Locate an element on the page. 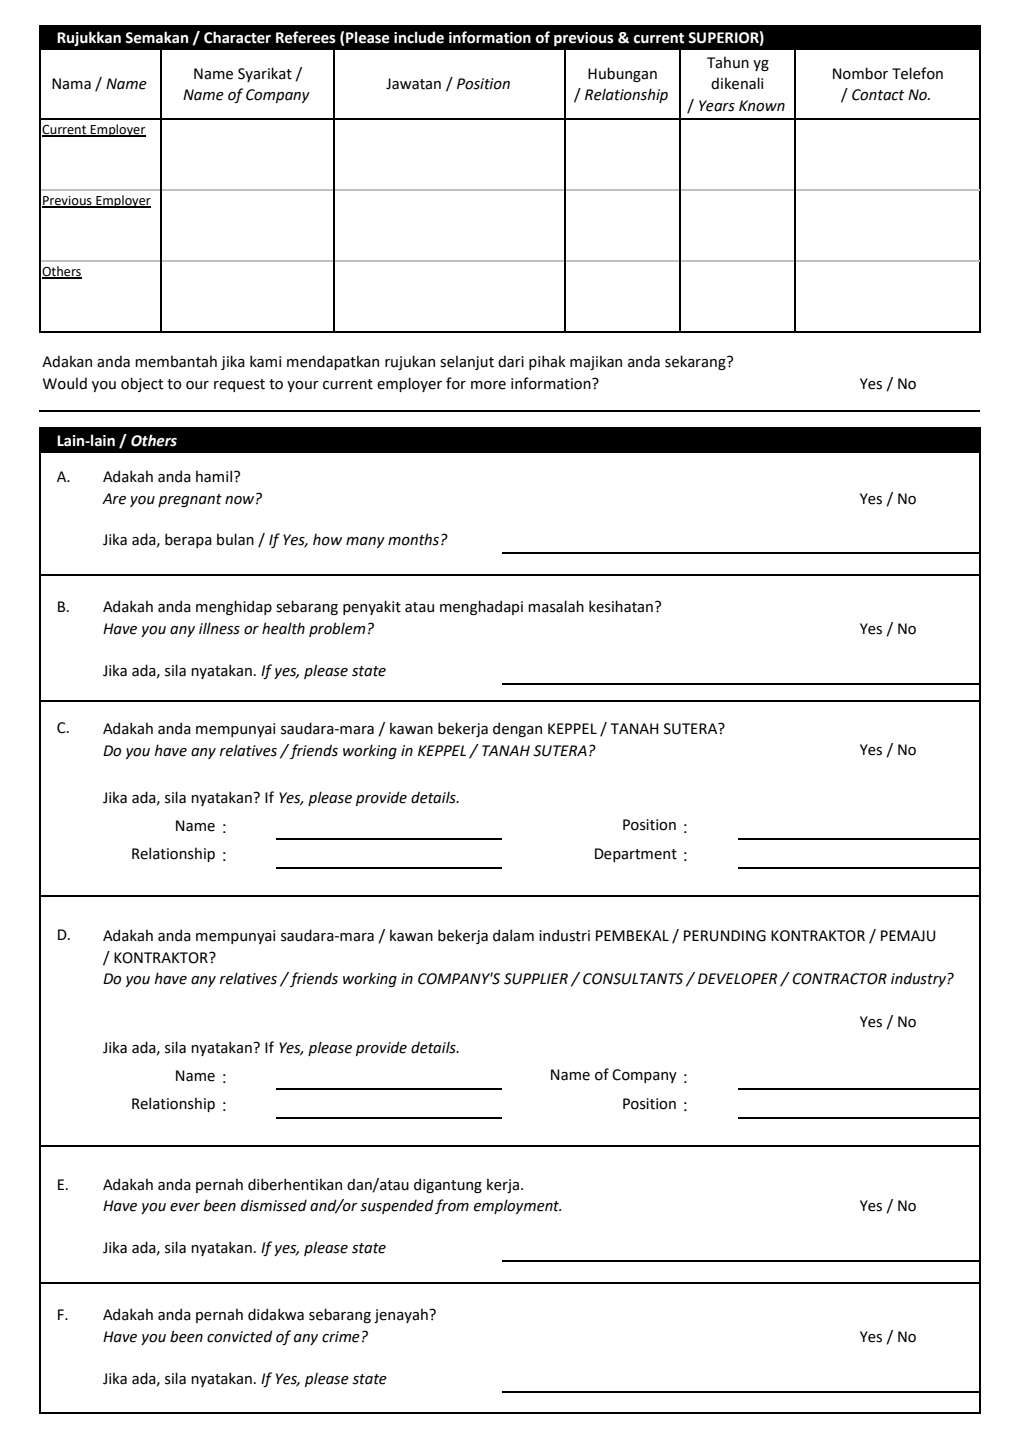  illness is located at coordinates (219, 628).
